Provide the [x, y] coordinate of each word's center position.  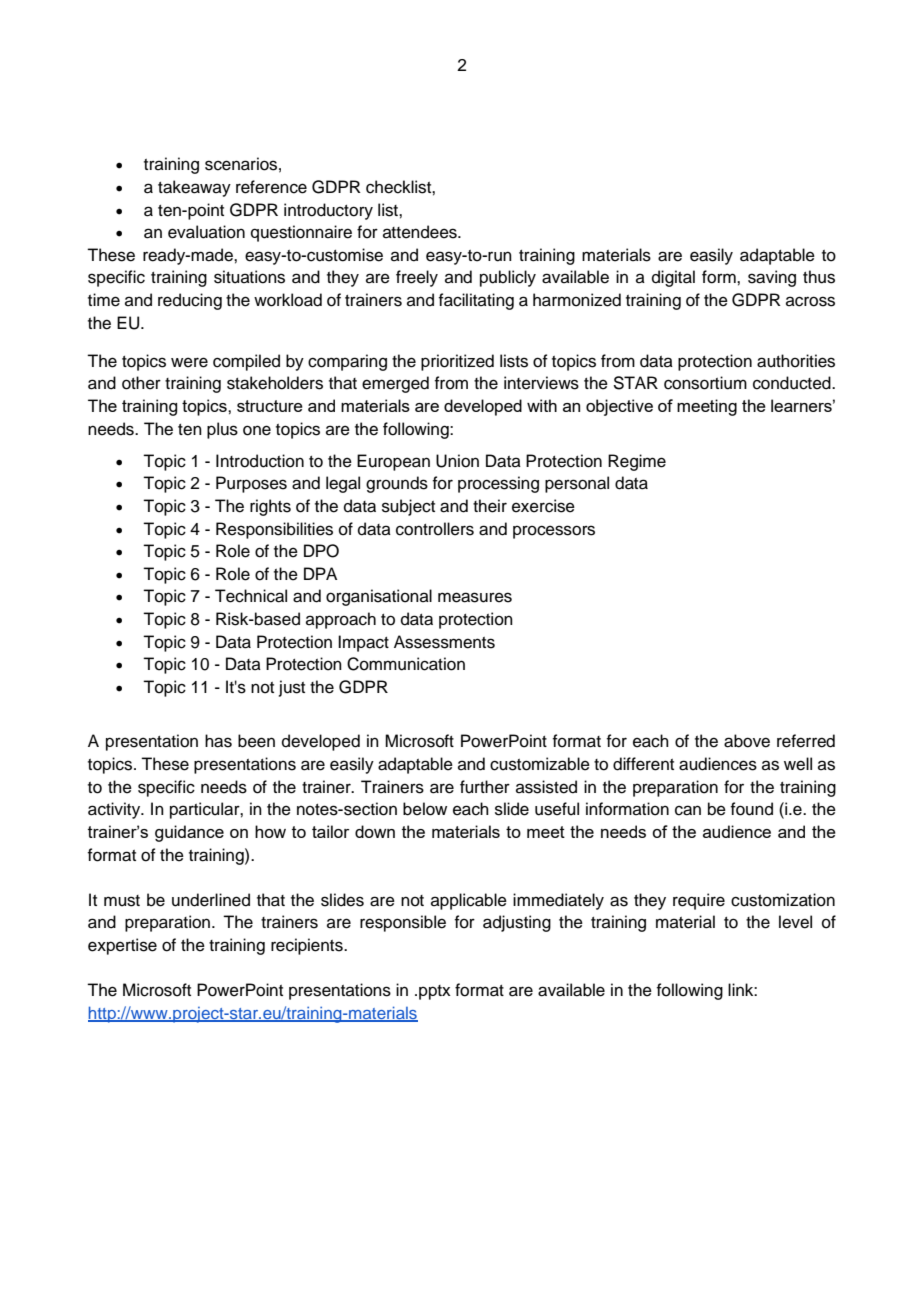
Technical [251, 596]
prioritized [457, 362]
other [141, 383]
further [485, 787]
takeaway [194, 188]
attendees [421, 232]
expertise [122, 946]
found [751, 809]
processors [554, 532]
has [218, 741]
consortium [705, 383]
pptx [435, 992]
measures [475, 597]
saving [772, 278]
